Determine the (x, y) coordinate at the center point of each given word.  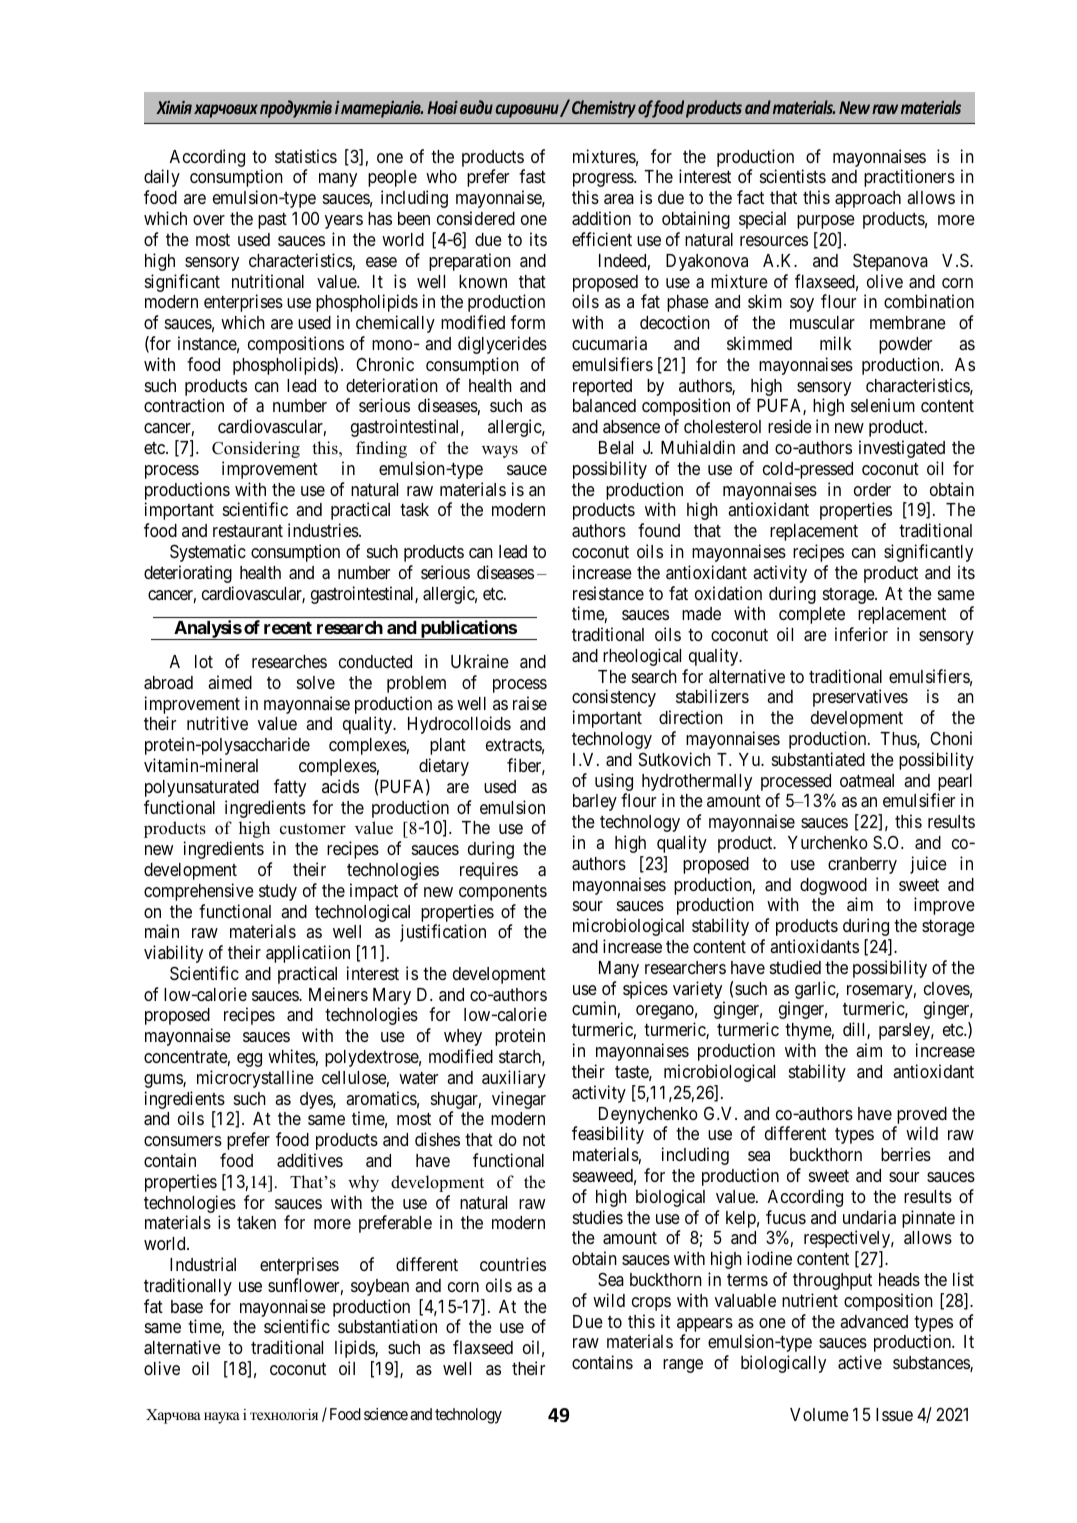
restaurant (248, 531)
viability (173, 954)
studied (795, 967)
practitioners (909, 178)
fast (532, 176)
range (683, 1366)
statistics (306, 156)
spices (645, 990)
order (872, 489)
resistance (608, 593)
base (187, 1306)
